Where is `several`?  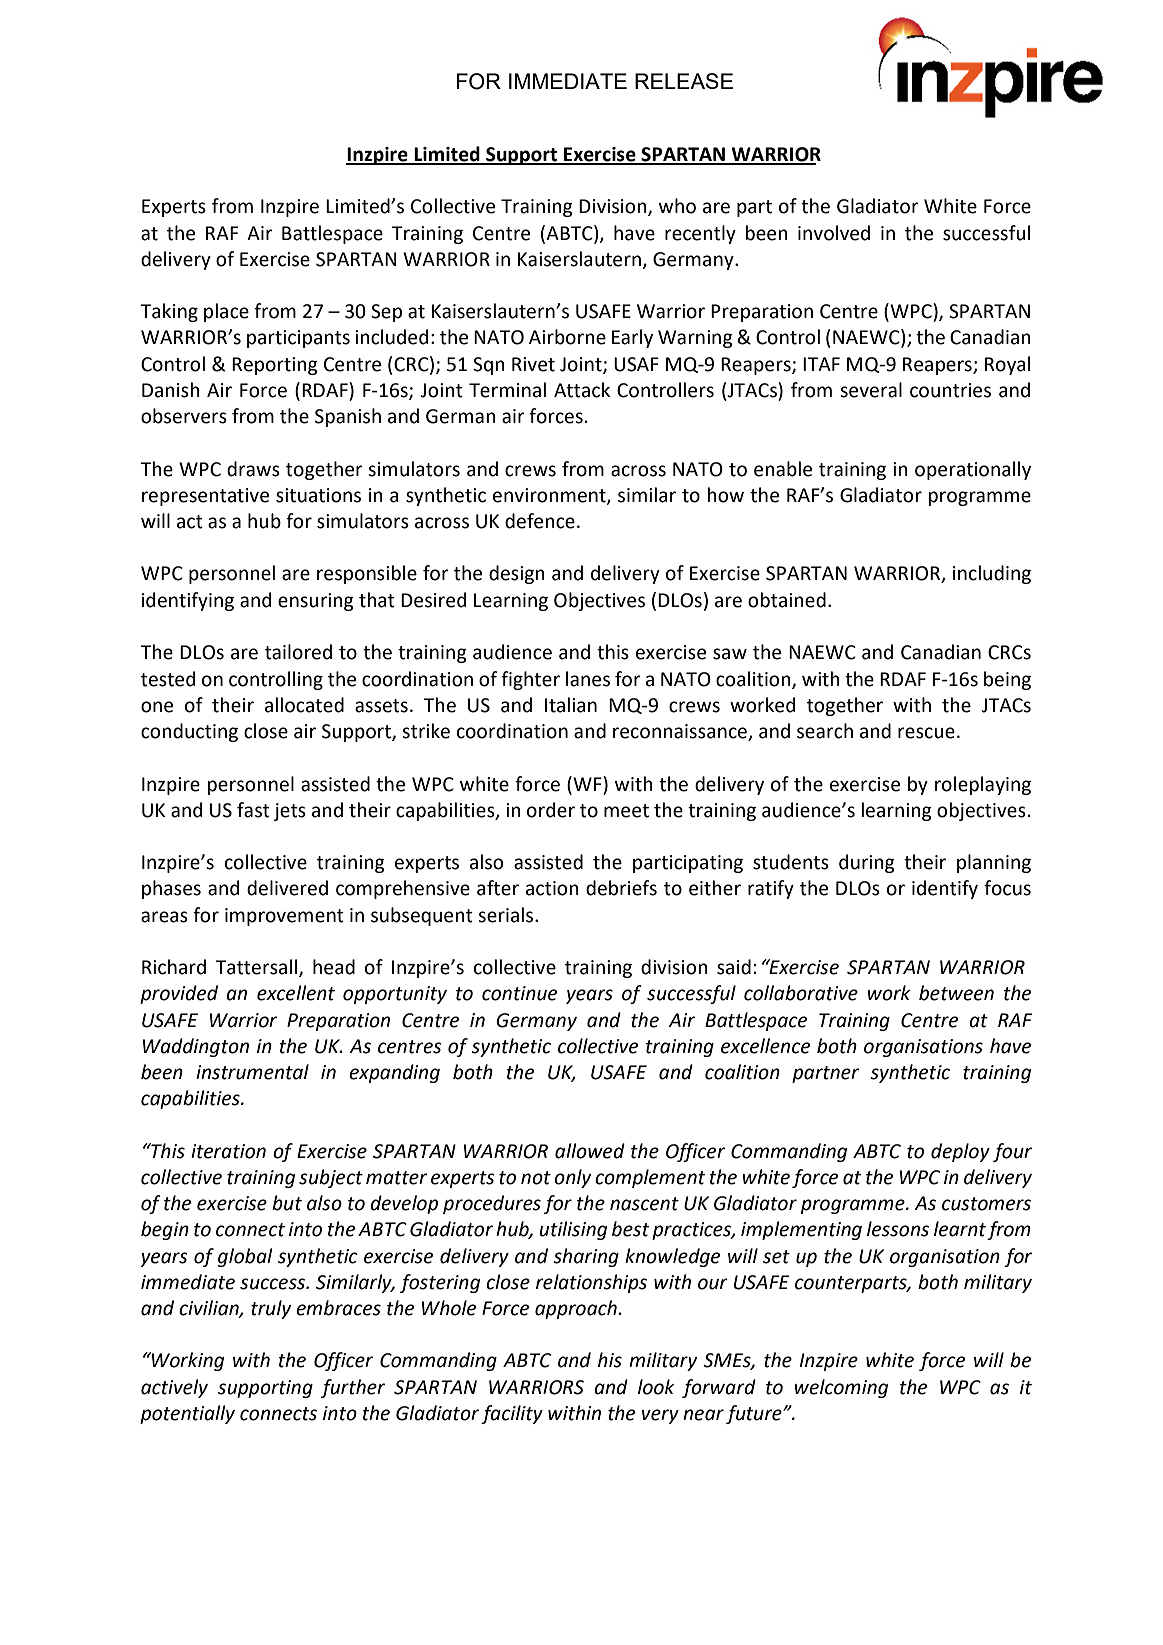 several is located at coordinates (871, 390).
